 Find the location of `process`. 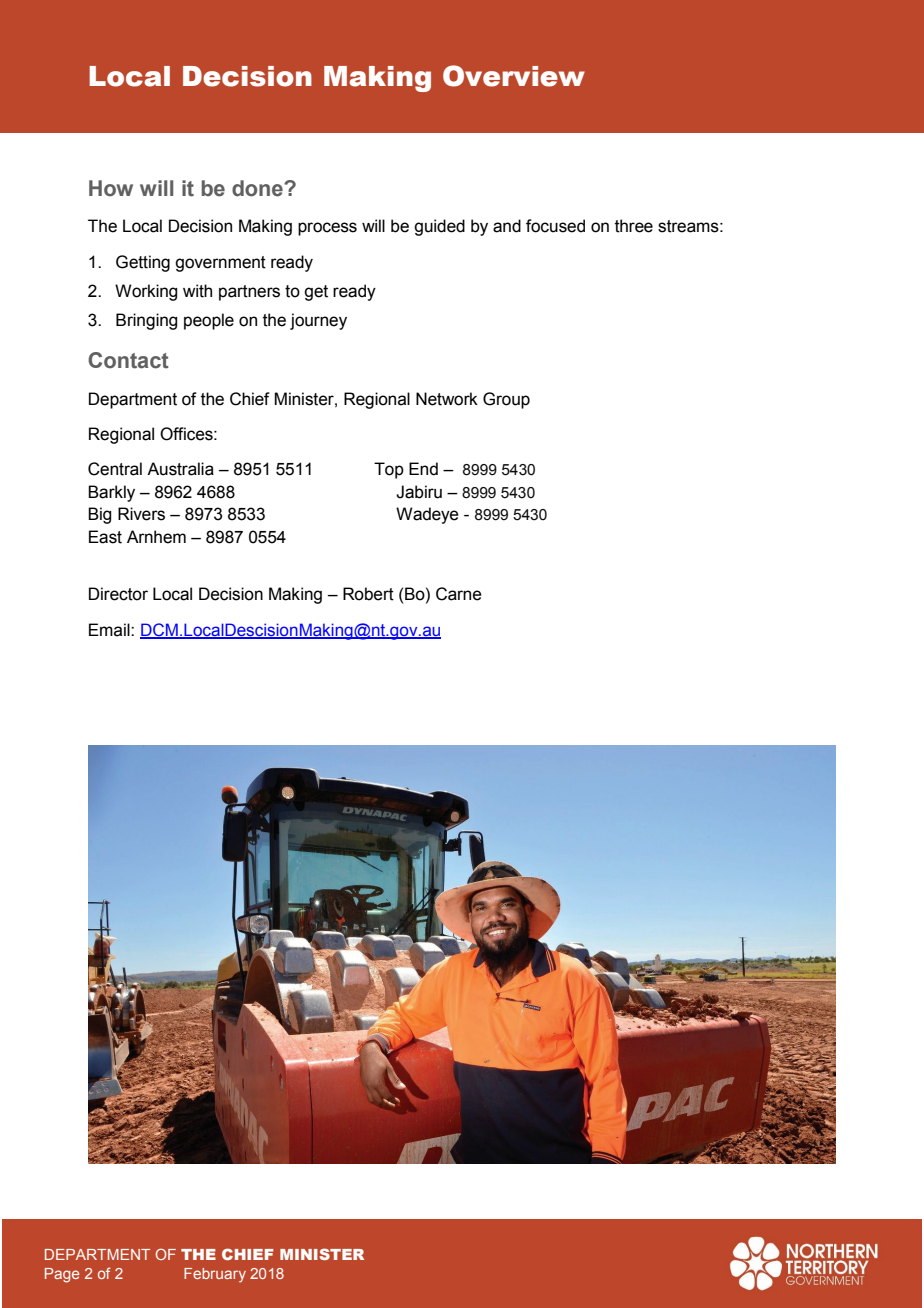

process is located at coordinates (327, 229).
